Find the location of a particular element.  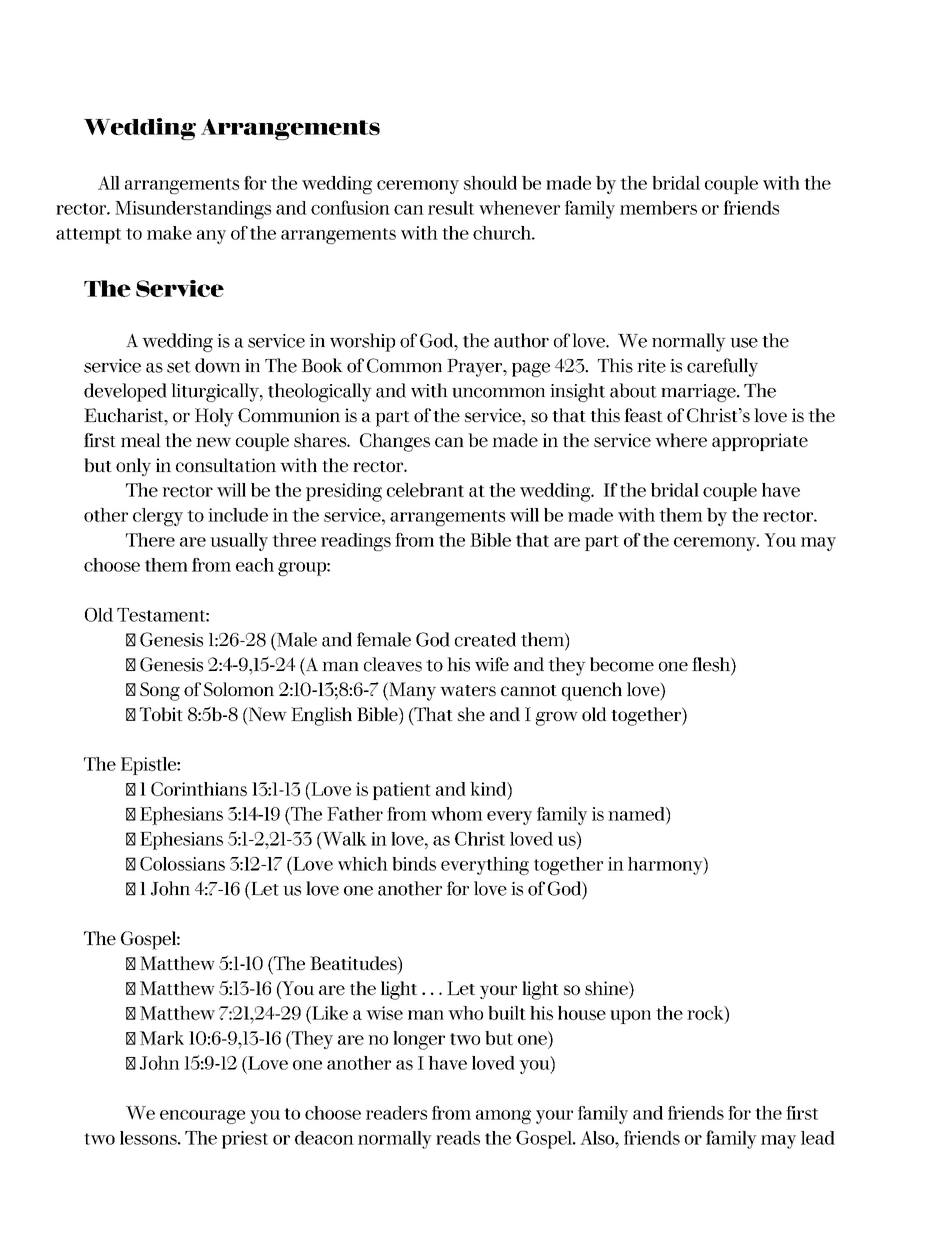

appropriate is located at coordinates (760, 442).
